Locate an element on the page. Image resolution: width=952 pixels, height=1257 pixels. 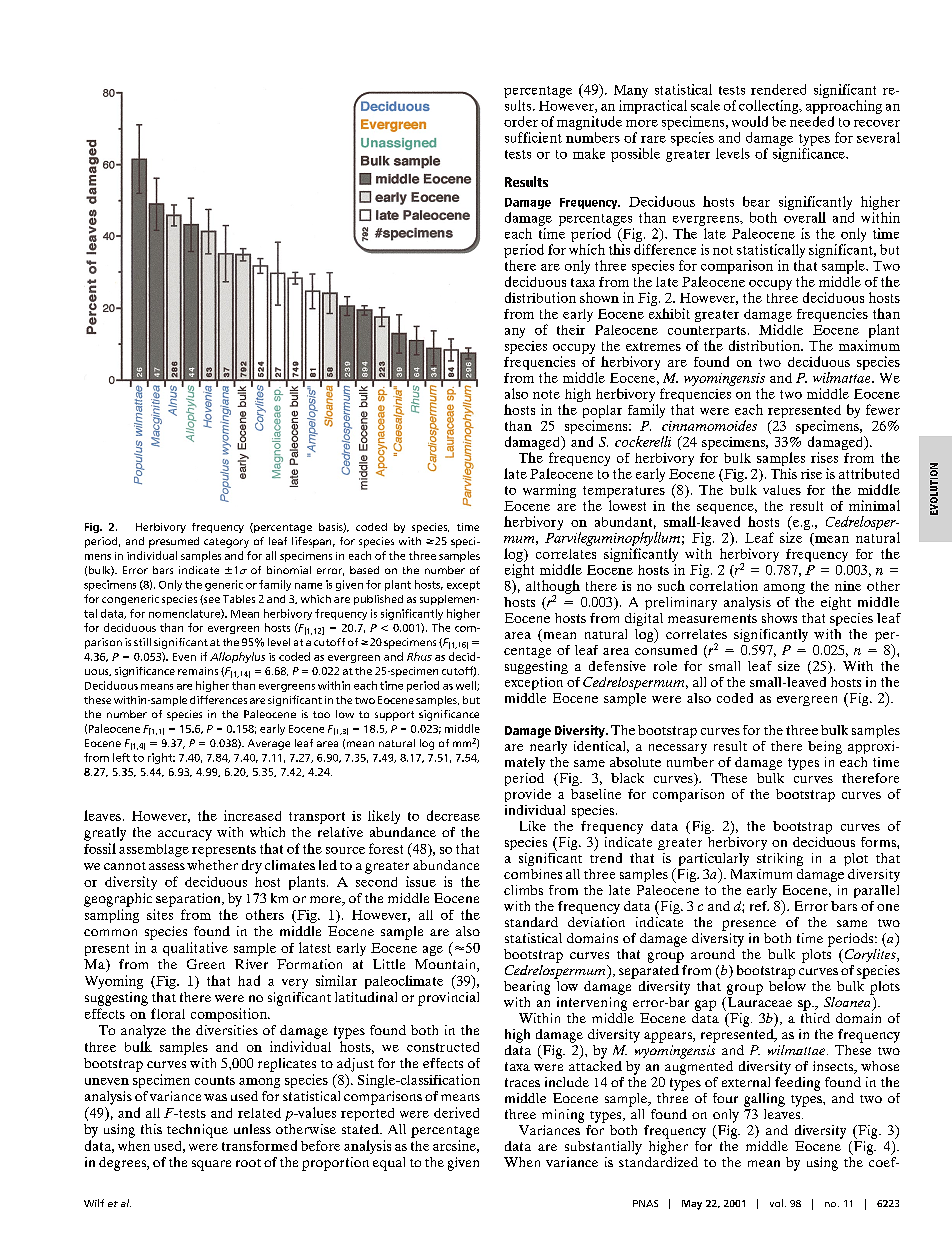
sufficient is located at coordinates (533, 137).
